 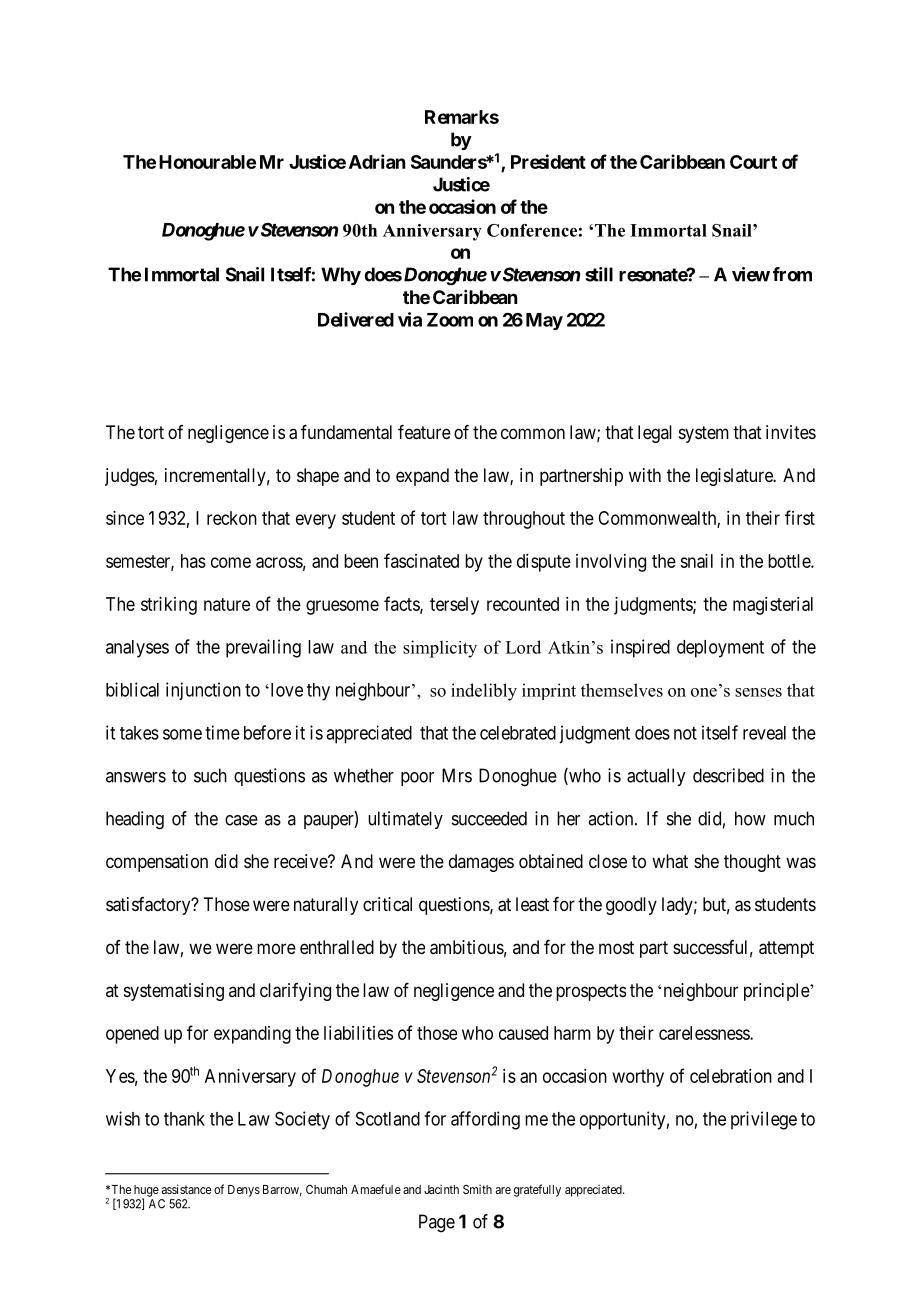 What do you see at coordinates (773, 606) in the screenshot?
I see `magisterial` at bounding box center [773, 606].
